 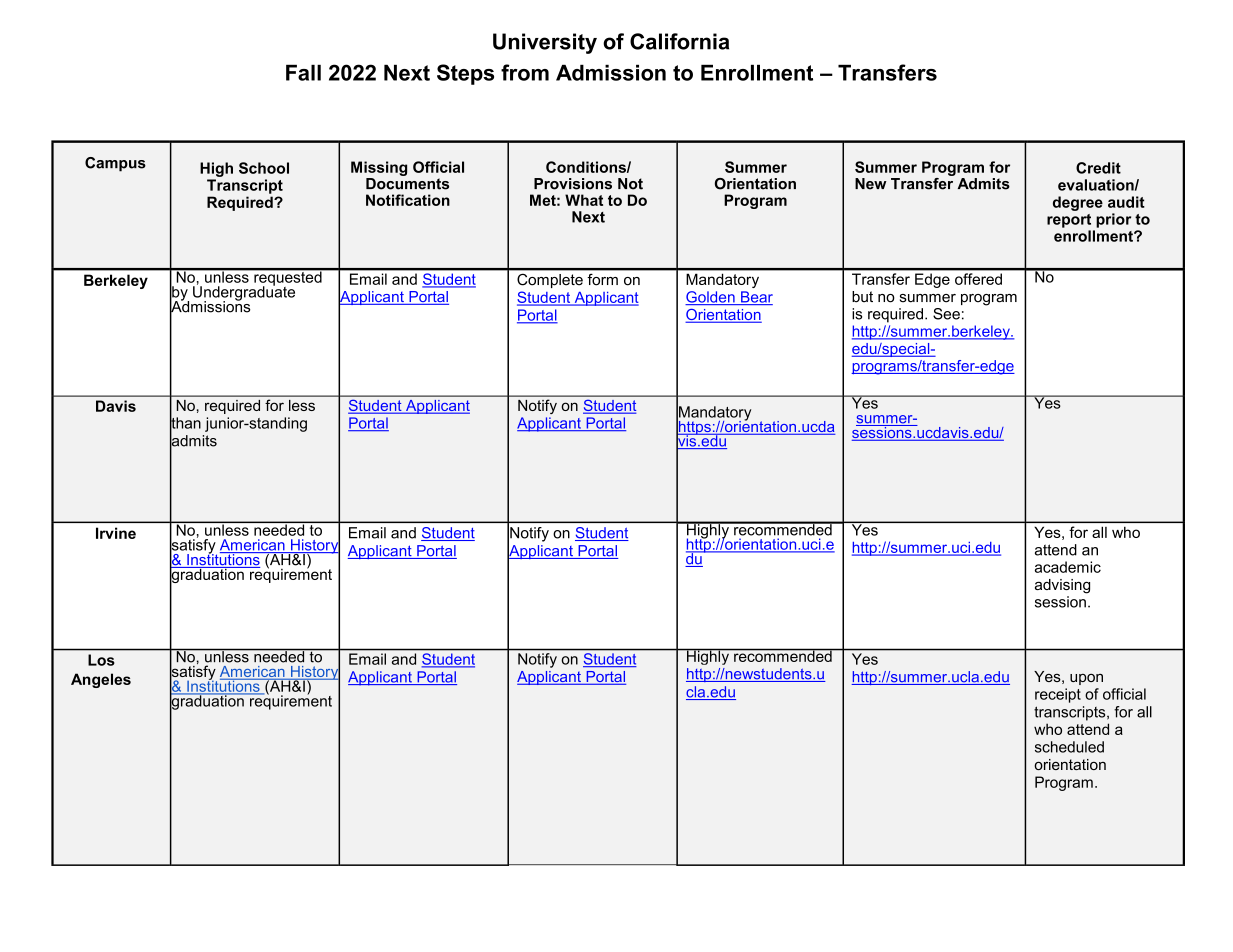 What do you see at coordinates (1098, 168) in the document?
I see `Credit` at bounding box center [1098, 168].
